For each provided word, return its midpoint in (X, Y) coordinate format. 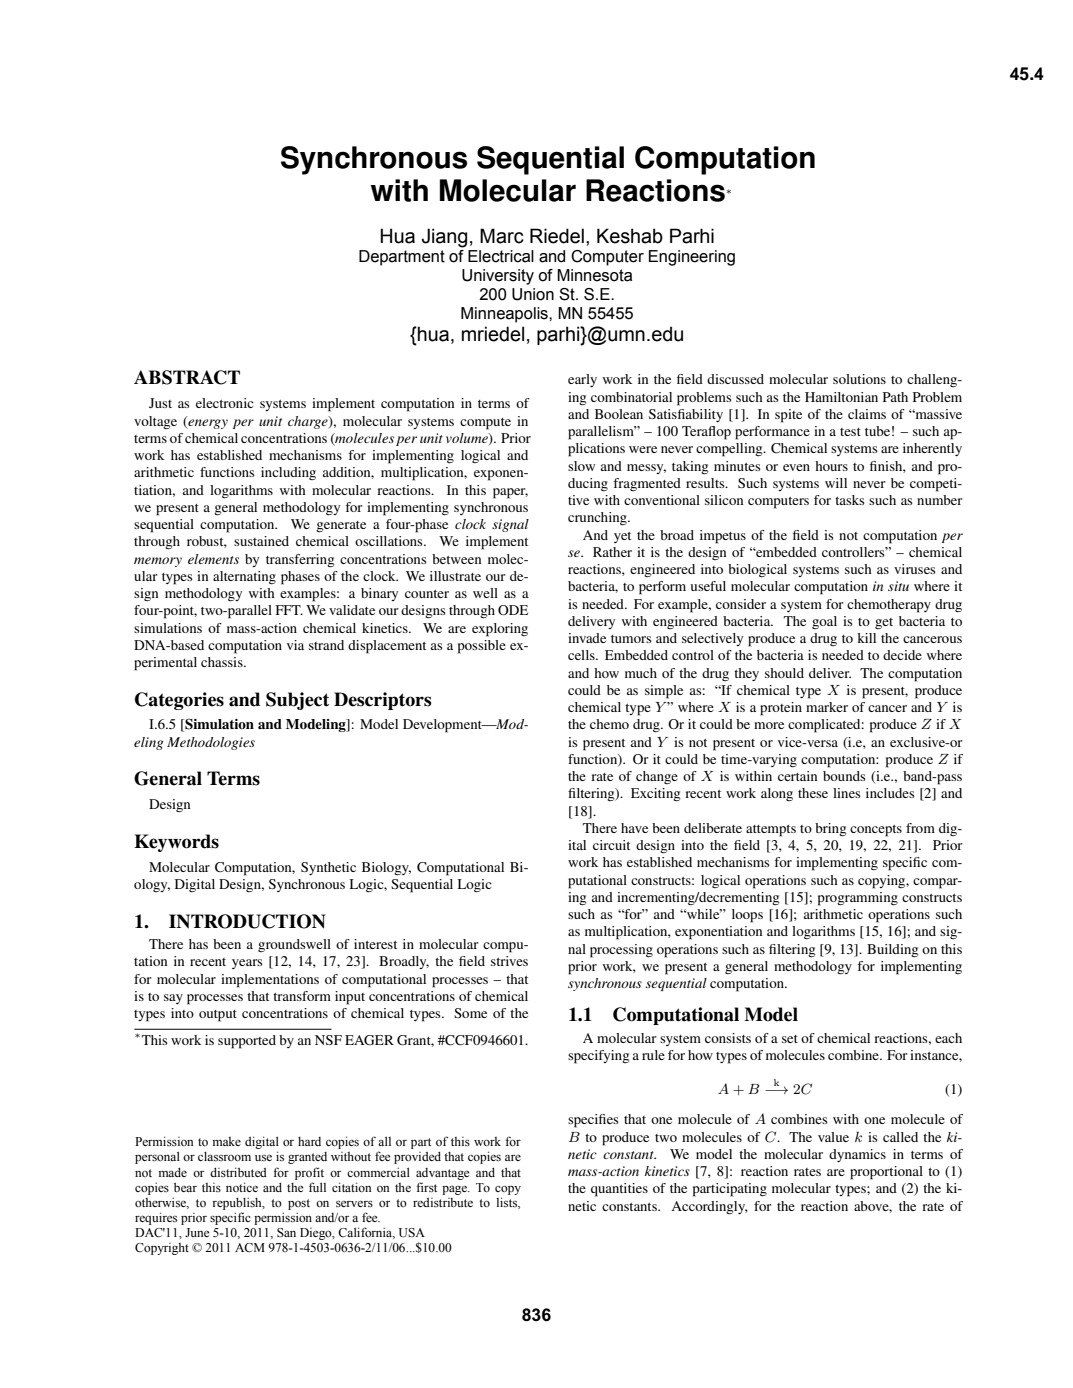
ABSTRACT (187, 377)
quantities (619, 1190)
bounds (844, 776)
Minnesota (594, 275)
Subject (297, 701)
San (286, 1233)
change (657, 777)
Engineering (692, 258)
